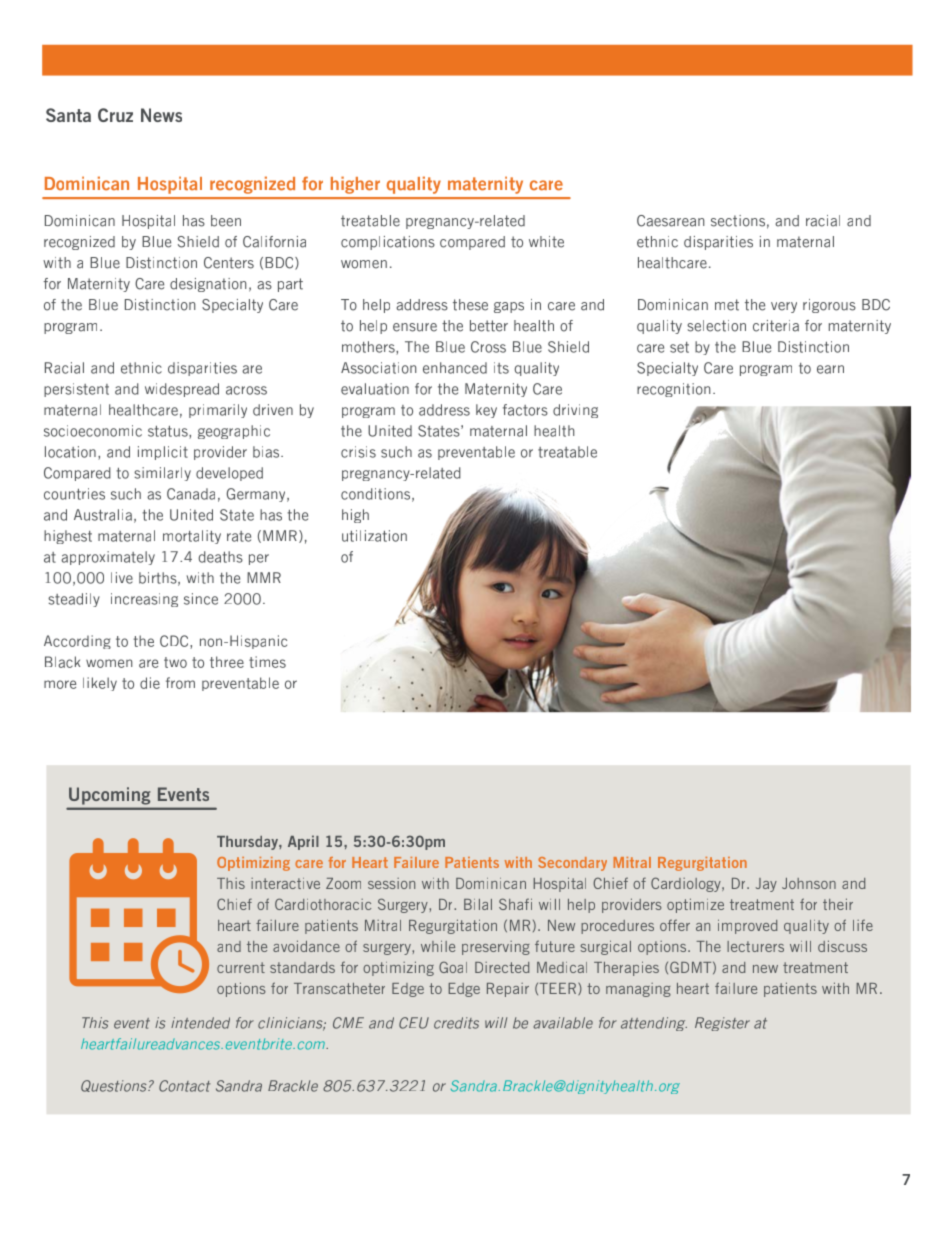 The width and height of the image is (952, 1233). Describe the element at coordinates (185, 1086) in the image. I see `Contact` at that location.
